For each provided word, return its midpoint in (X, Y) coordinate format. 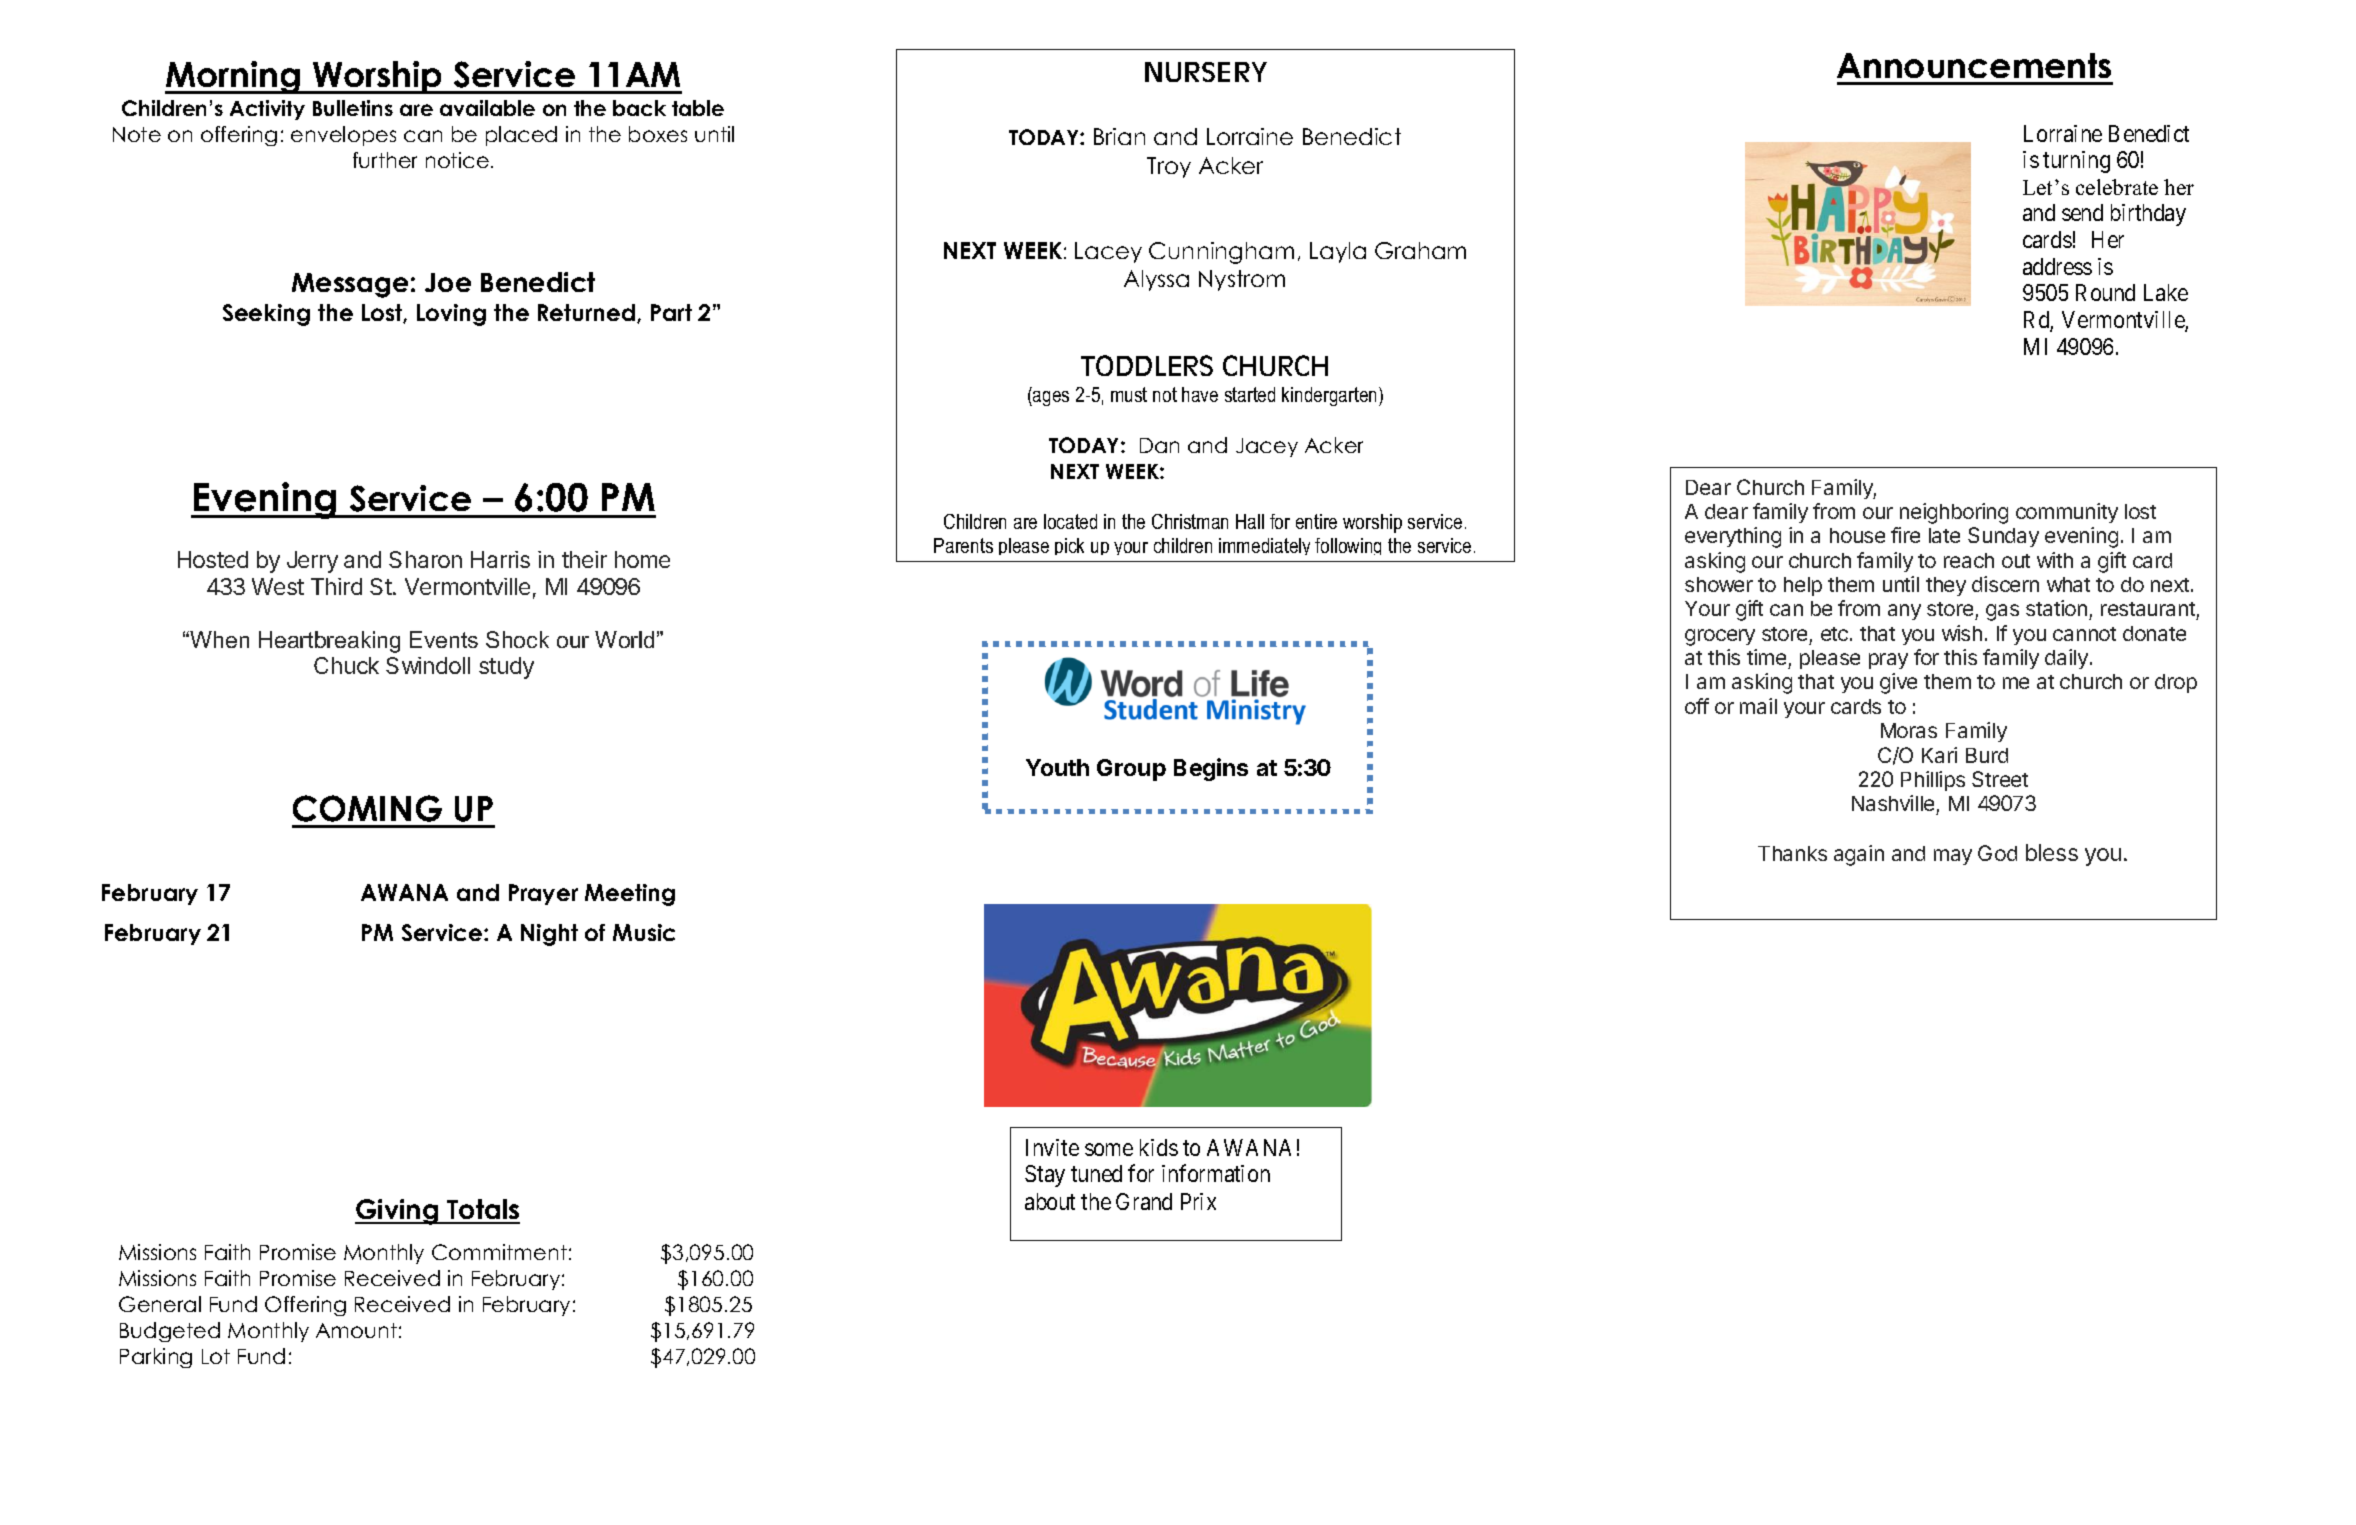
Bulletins (353, 108)
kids (1159, 1147)
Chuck (346, 665)
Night (549, 935)
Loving (451, 315)
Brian (1119, 136)
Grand (1144, 1201)
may (1953, 857)
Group (1131, 770)
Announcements (1974, 65)
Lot (216, 1356)
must (1129, 394)
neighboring (1954, 513)
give (1898, 683)
